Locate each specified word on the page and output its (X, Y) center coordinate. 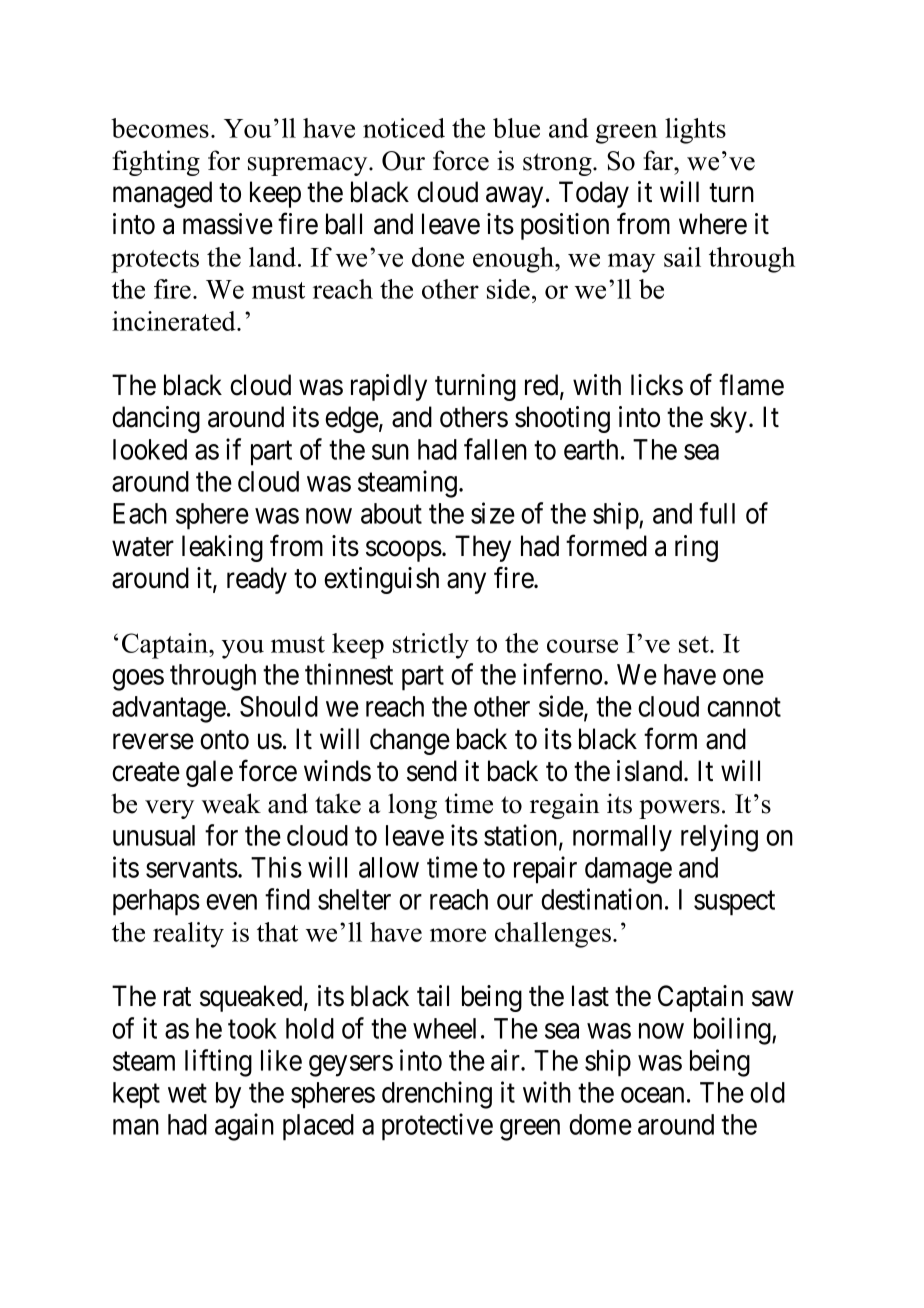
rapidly (389, 387)
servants (192, 868)
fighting (156, 163)
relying (719, 838)
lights (695, 131)
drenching (437, 1095)
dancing (156, 419)
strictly (431, 646)
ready (257, 580)
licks (657, 385)
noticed (404, 128)
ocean (652, 1095)
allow (389, 867)
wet (187, 1093)
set (695, 644)
